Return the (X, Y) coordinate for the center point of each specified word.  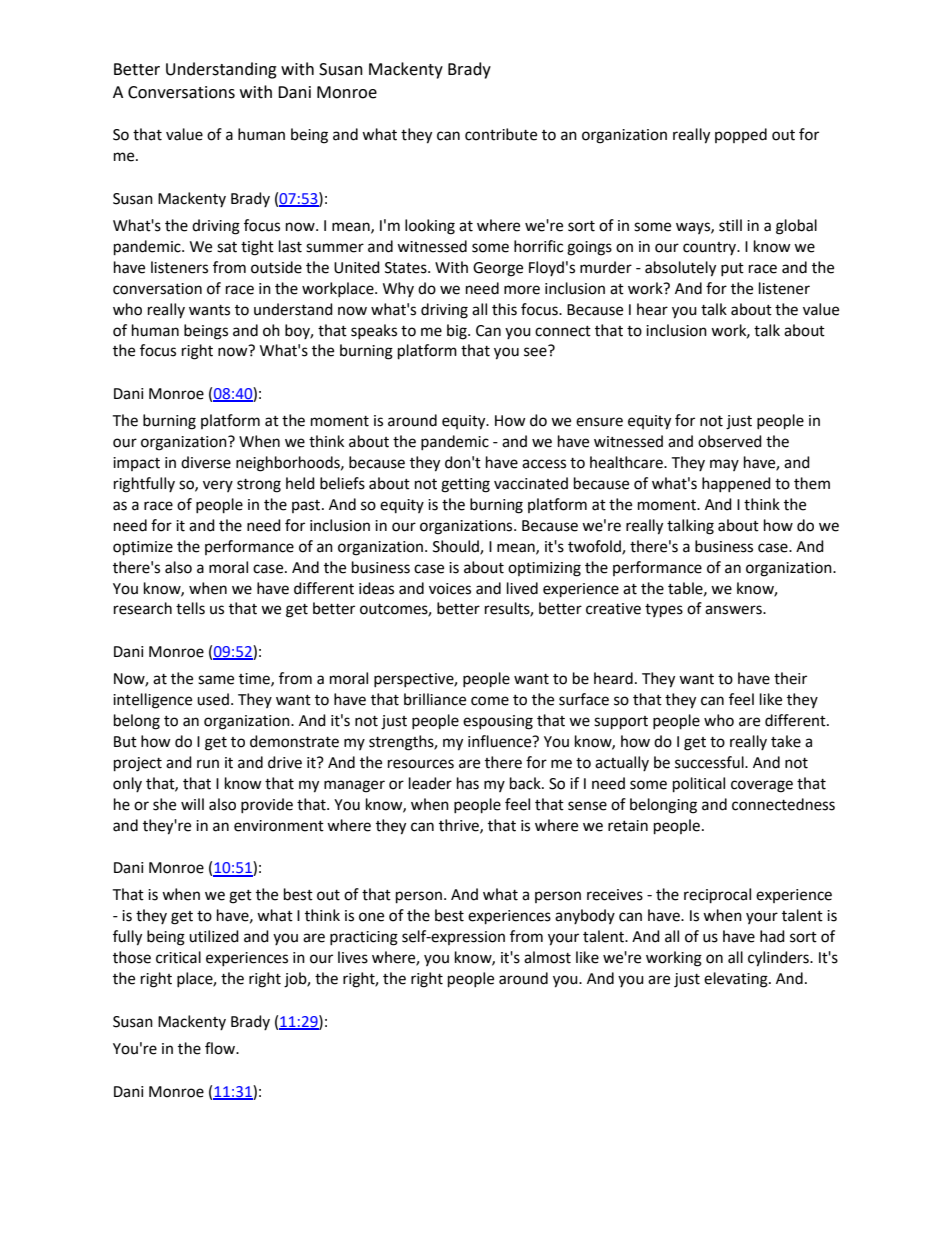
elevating (737, 980)
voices (450, 589)
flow (221, 1048)
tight (257, 248)
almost (547, 957)
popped (741, 135)
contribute (501, 134)
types (664, 611)
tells (190, 608)
